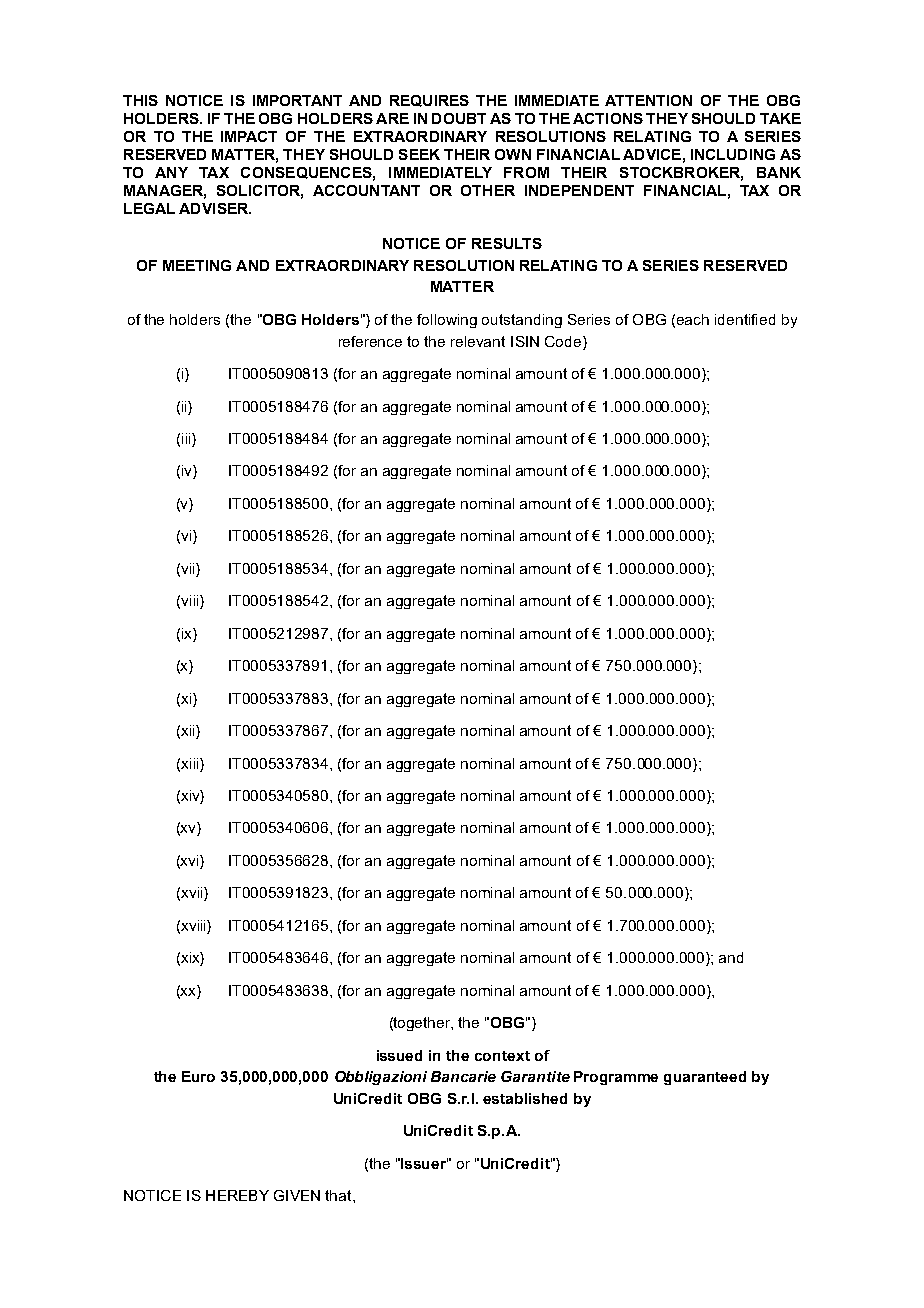 Image resolution: width=924 pixels, height=1308 pixels. I want to click on relevant, so click(478, 341).
